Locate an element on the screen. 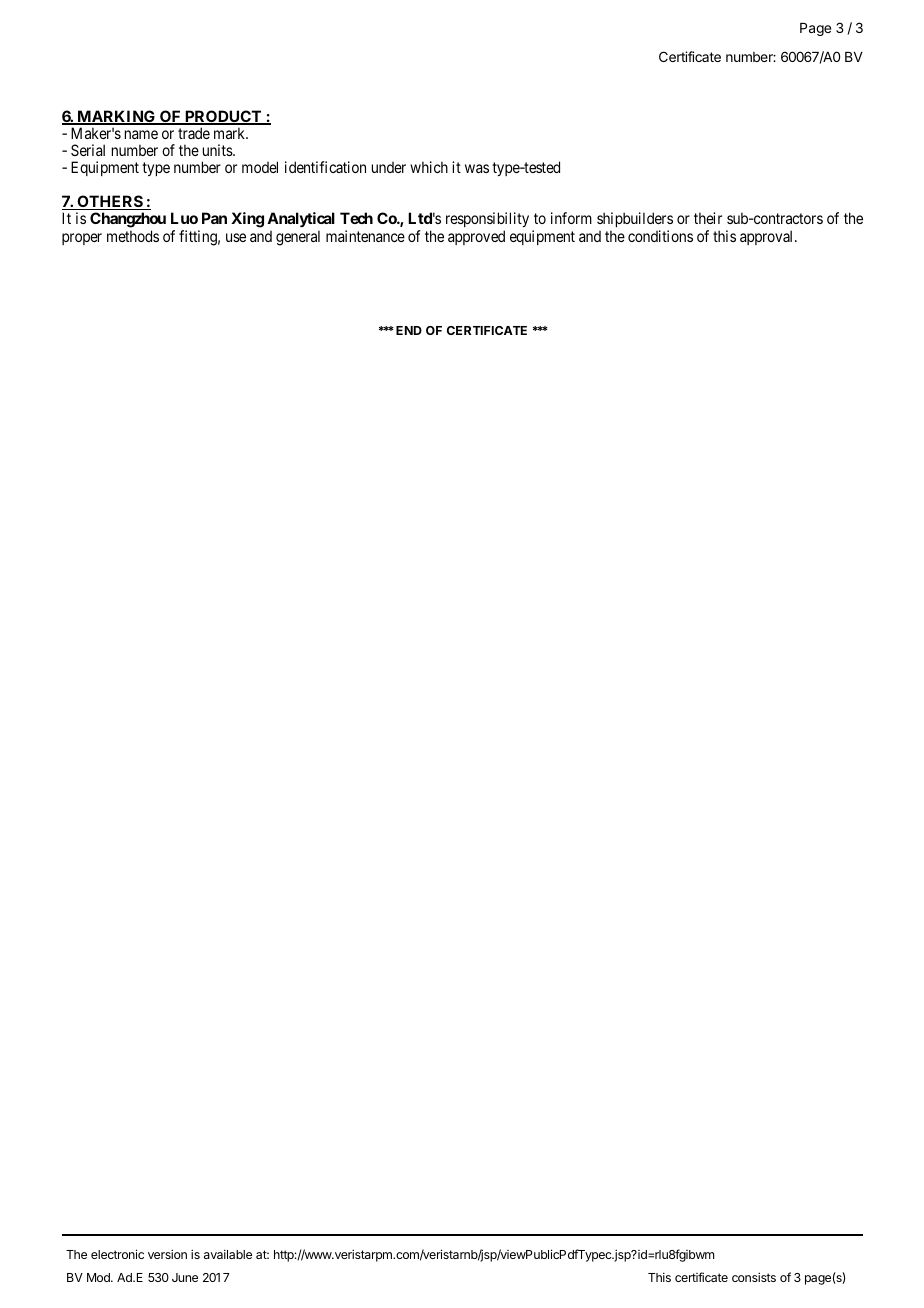 The width and height of the screenshot is (924, 1308). available is located at coordinates (228, 1254).
